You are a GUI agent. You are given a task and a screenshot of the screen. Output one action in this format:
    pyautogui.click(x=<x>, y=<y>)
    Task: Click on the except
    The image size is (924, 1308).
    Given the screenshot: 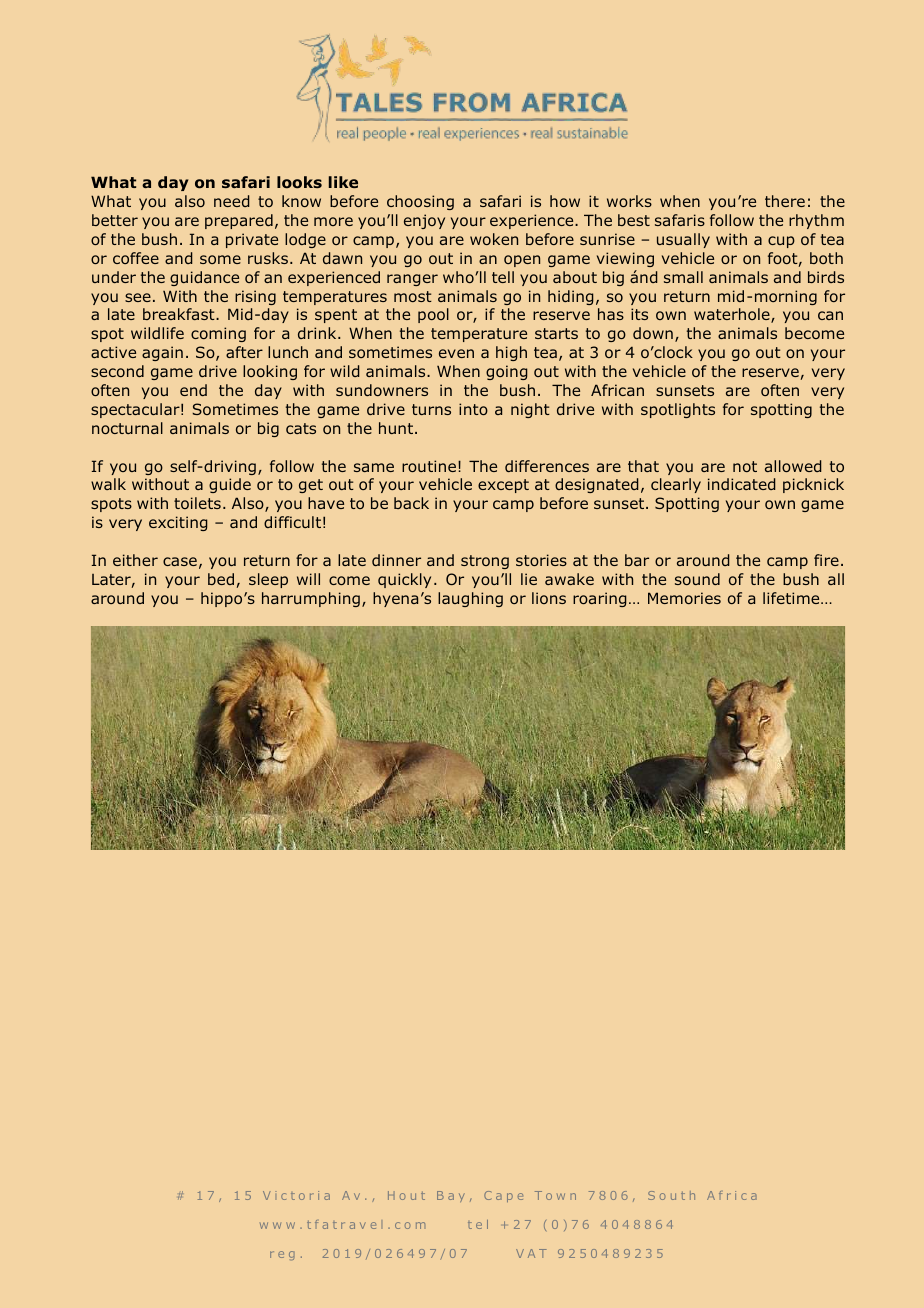 What is the action you would take?
    pyautogui.click(x=503, y=486)
